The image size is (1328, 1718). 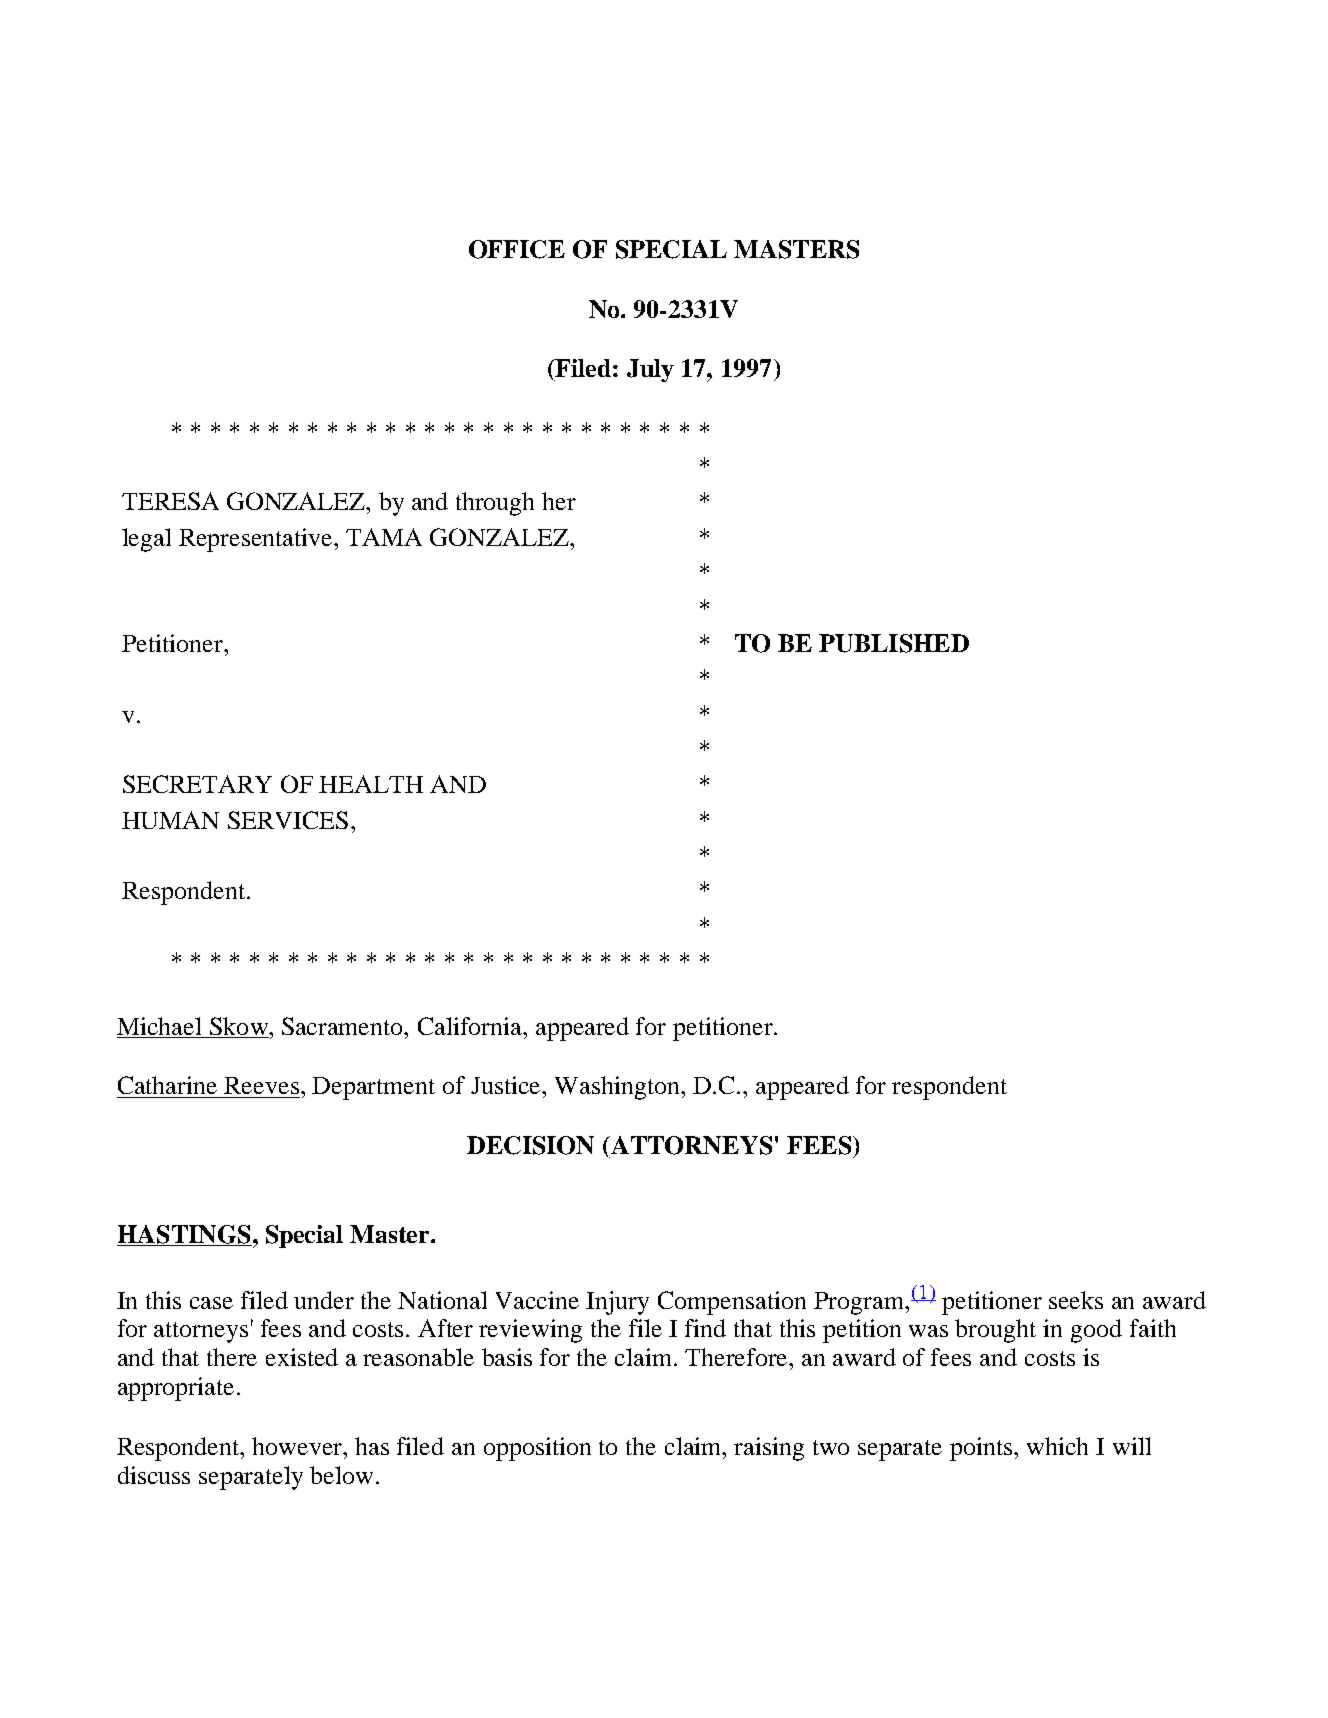 What do you see at coordinates (371, 784) in the page?
I see `HEALTH` at bounding box center [371, 784].
